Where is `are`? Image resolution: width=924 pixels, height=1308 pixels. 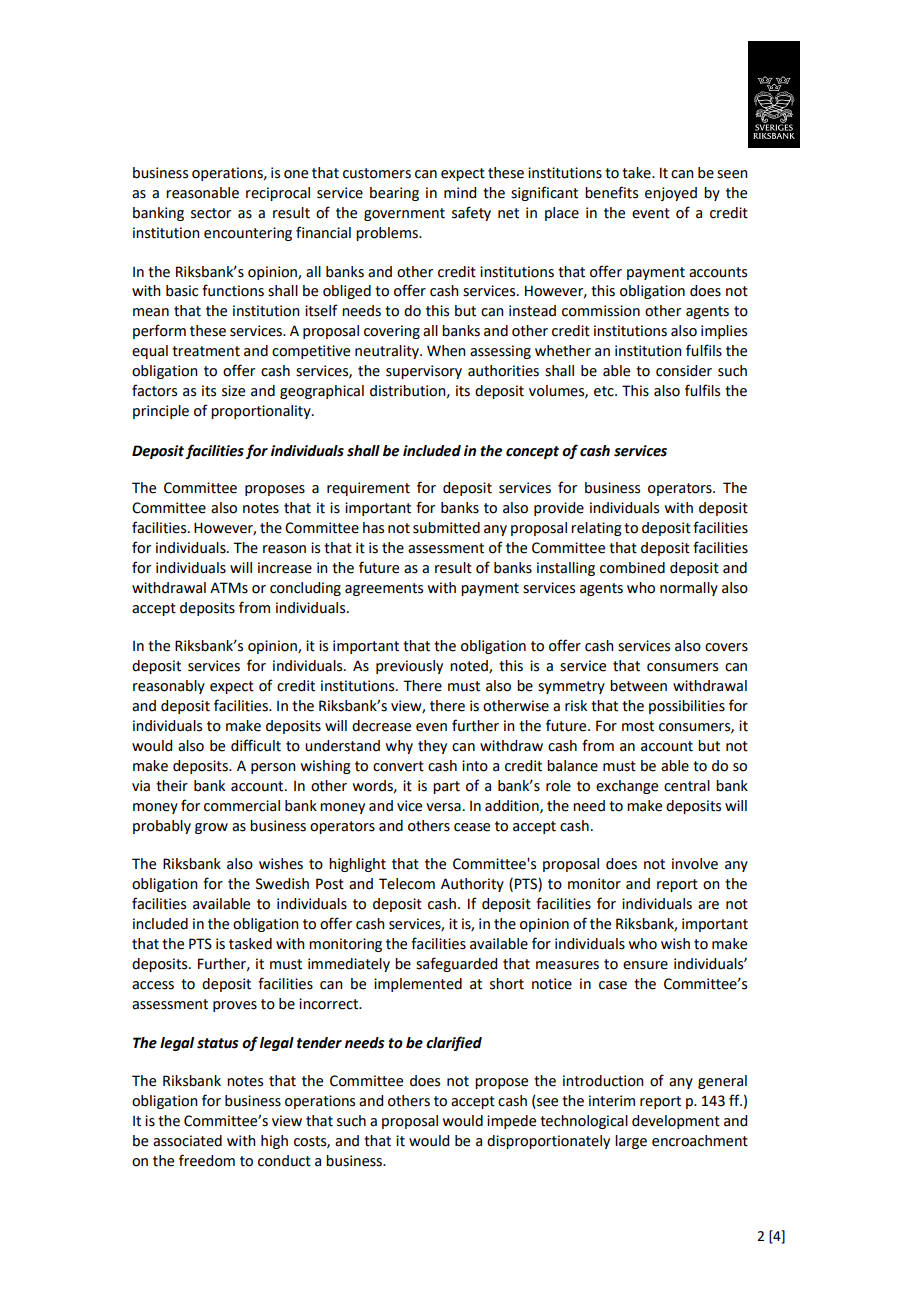
are is located at coordinates (708, 905).
